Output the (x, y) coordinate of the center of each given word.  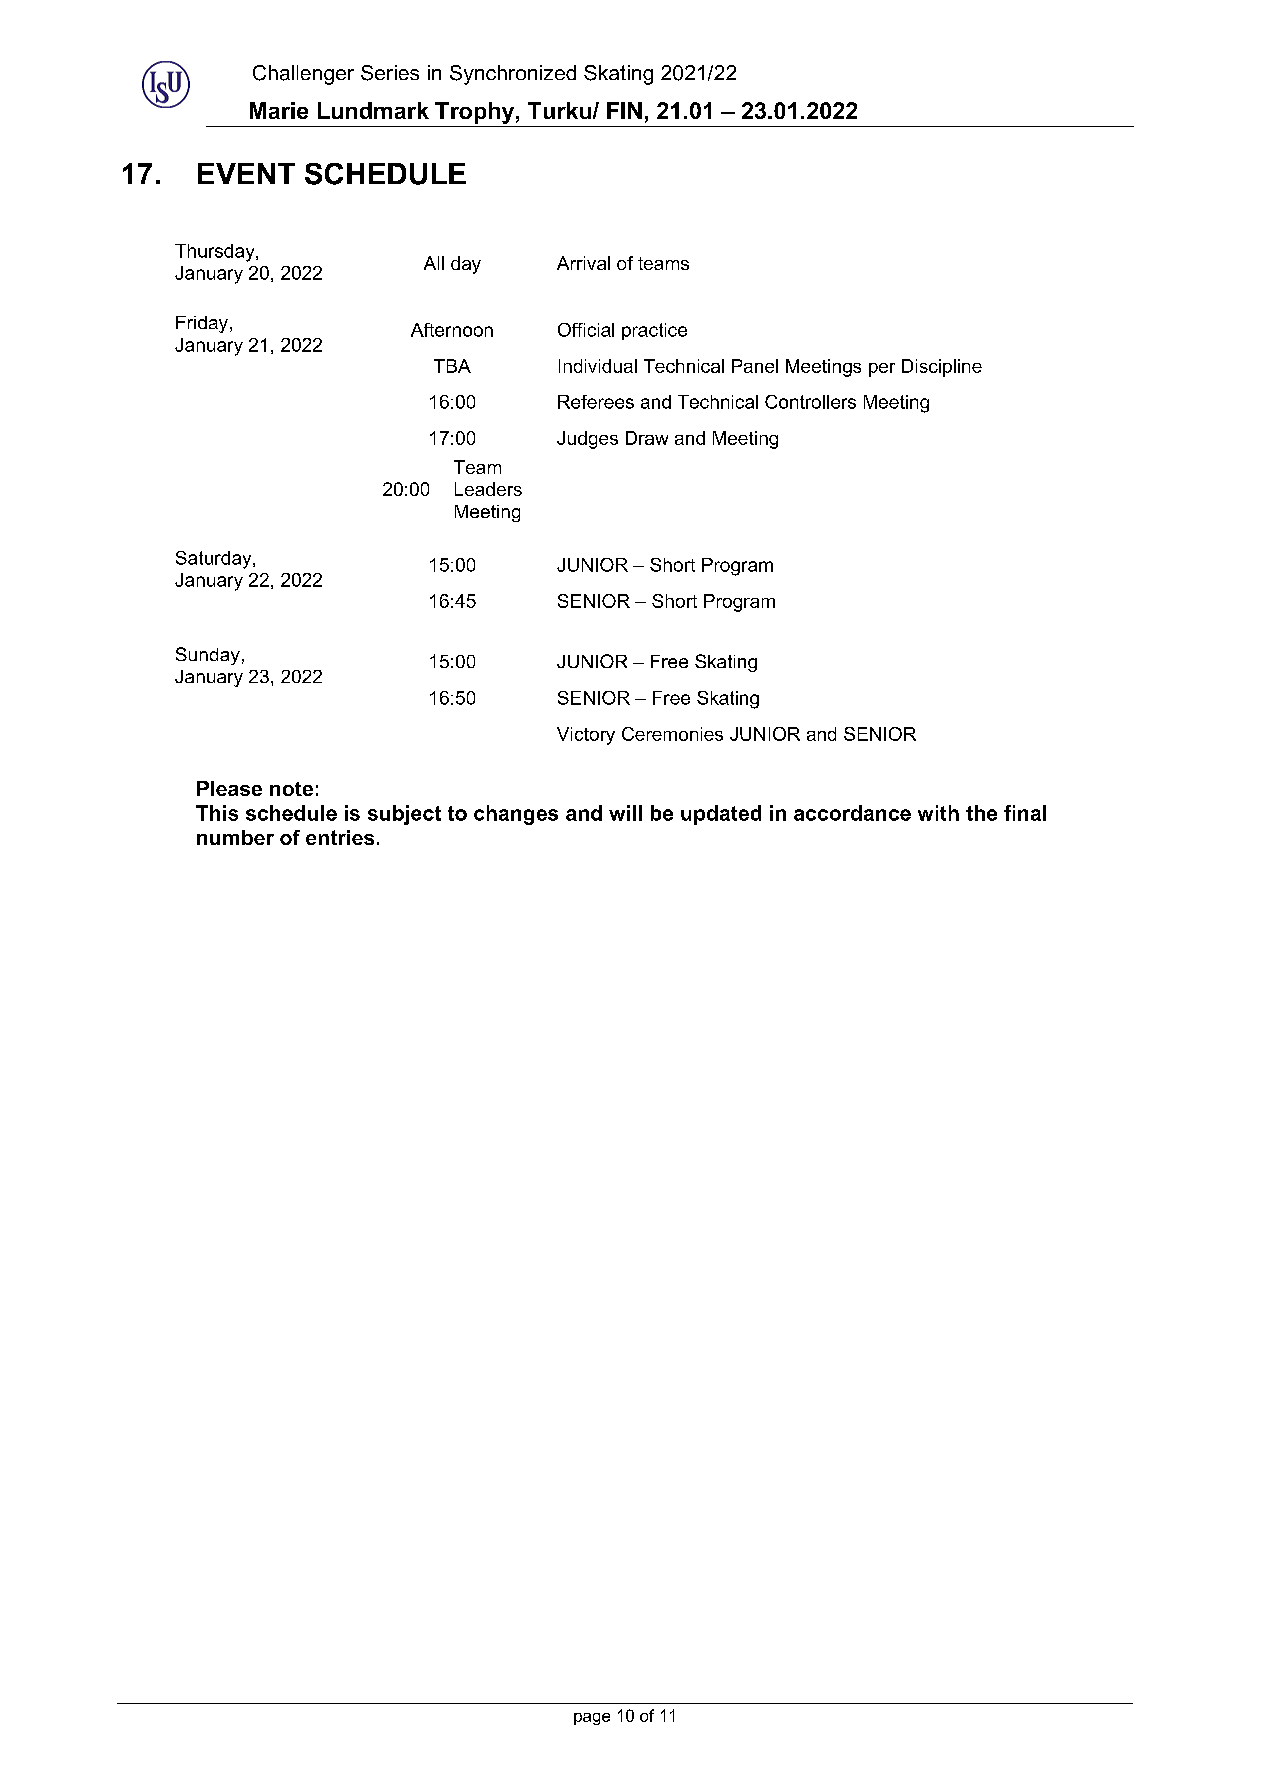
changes (516, 815)
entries (340, 837)
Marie (279, 110)
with (938, 813)
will (625, 813)
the (981, 813)
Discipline (942, 368)
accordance (852, 813)
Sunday (208, 656)
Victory (586, 736)
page (592, 1719)
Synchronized (513, 75)
